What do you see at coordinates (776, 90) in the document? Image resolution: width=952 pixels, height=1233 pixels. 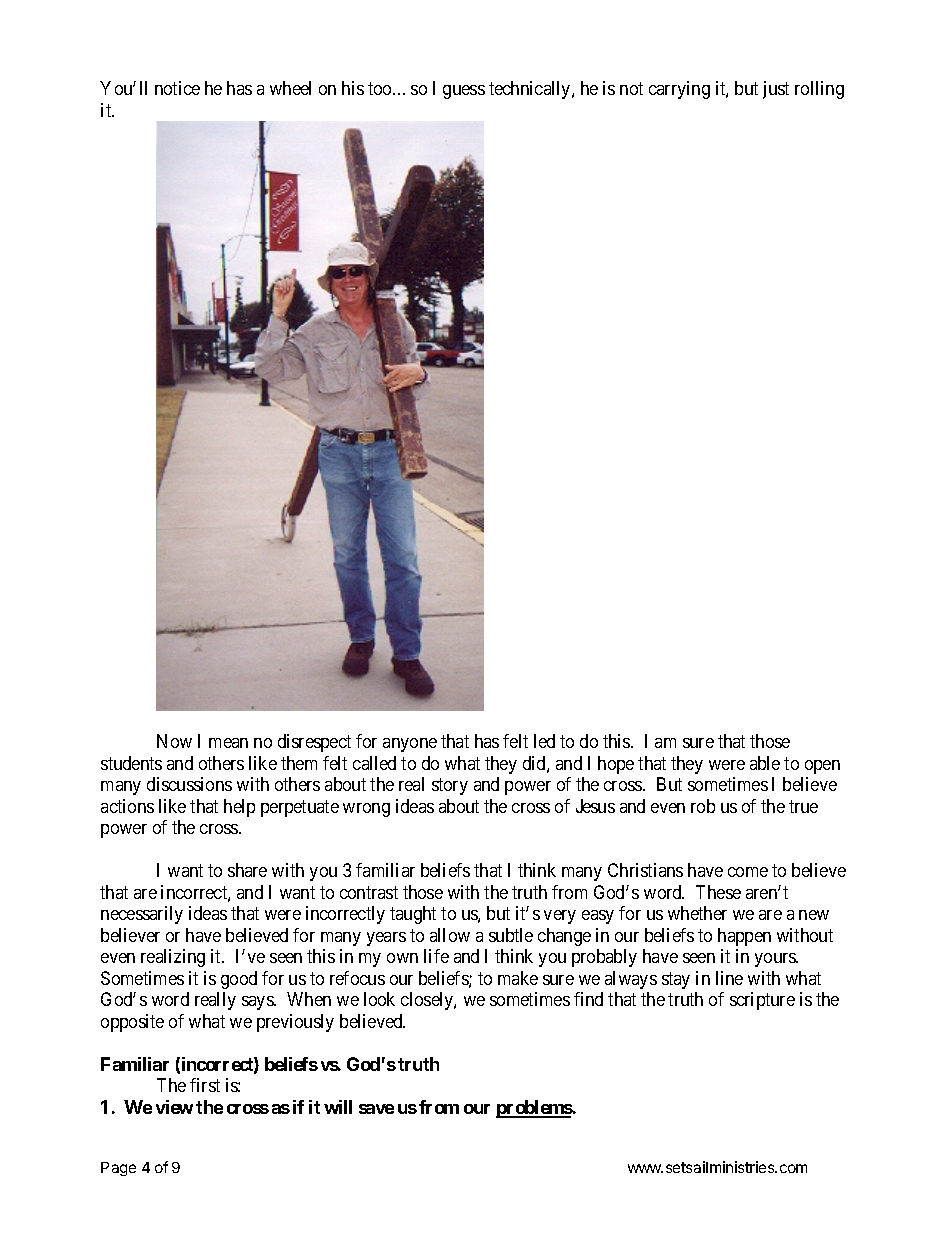 I see `just` at bounding box center [776, 90].
